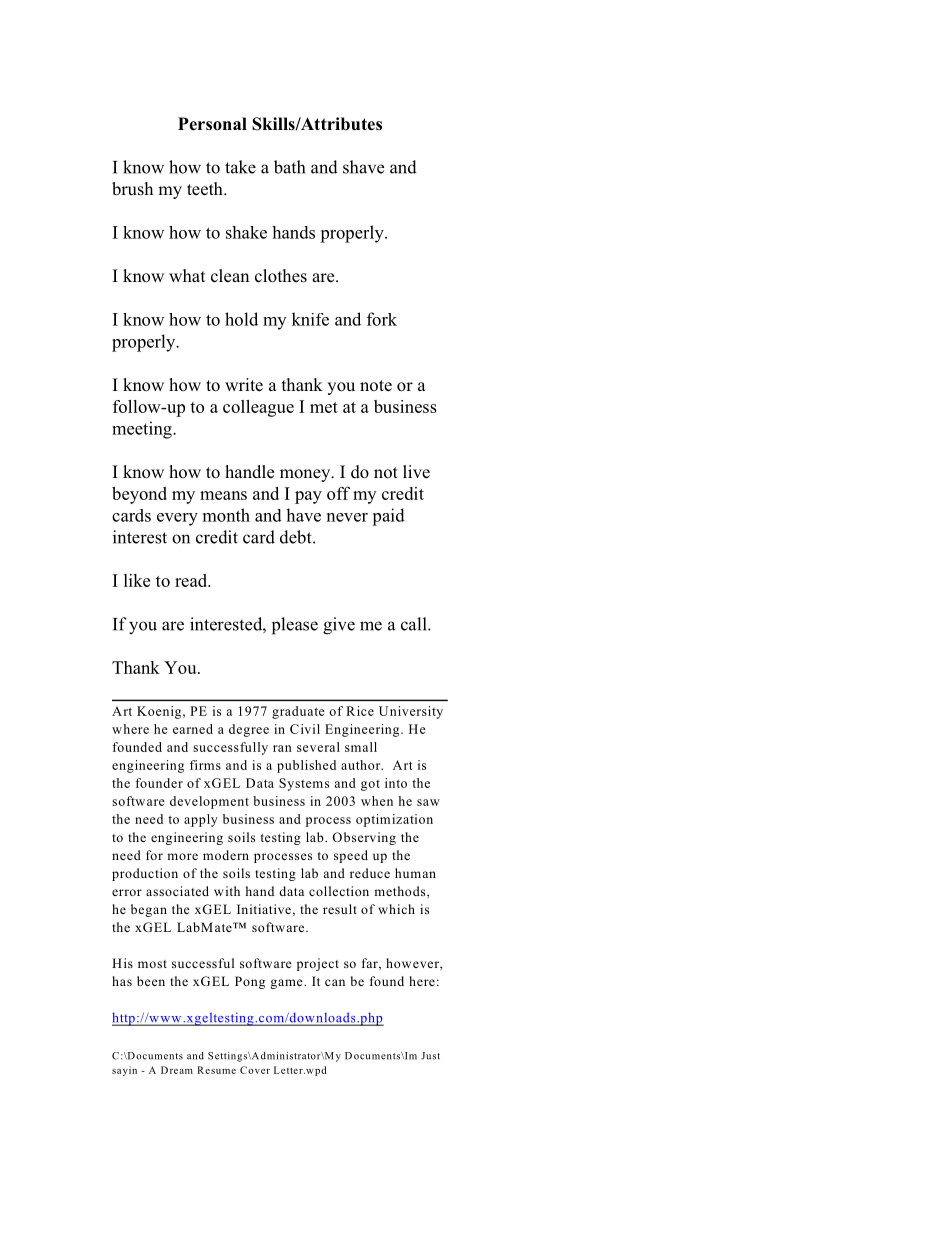 The image size is (952, 1233). Describe the element at coordinates (295, 626) in the image. I see `please` at that location.
